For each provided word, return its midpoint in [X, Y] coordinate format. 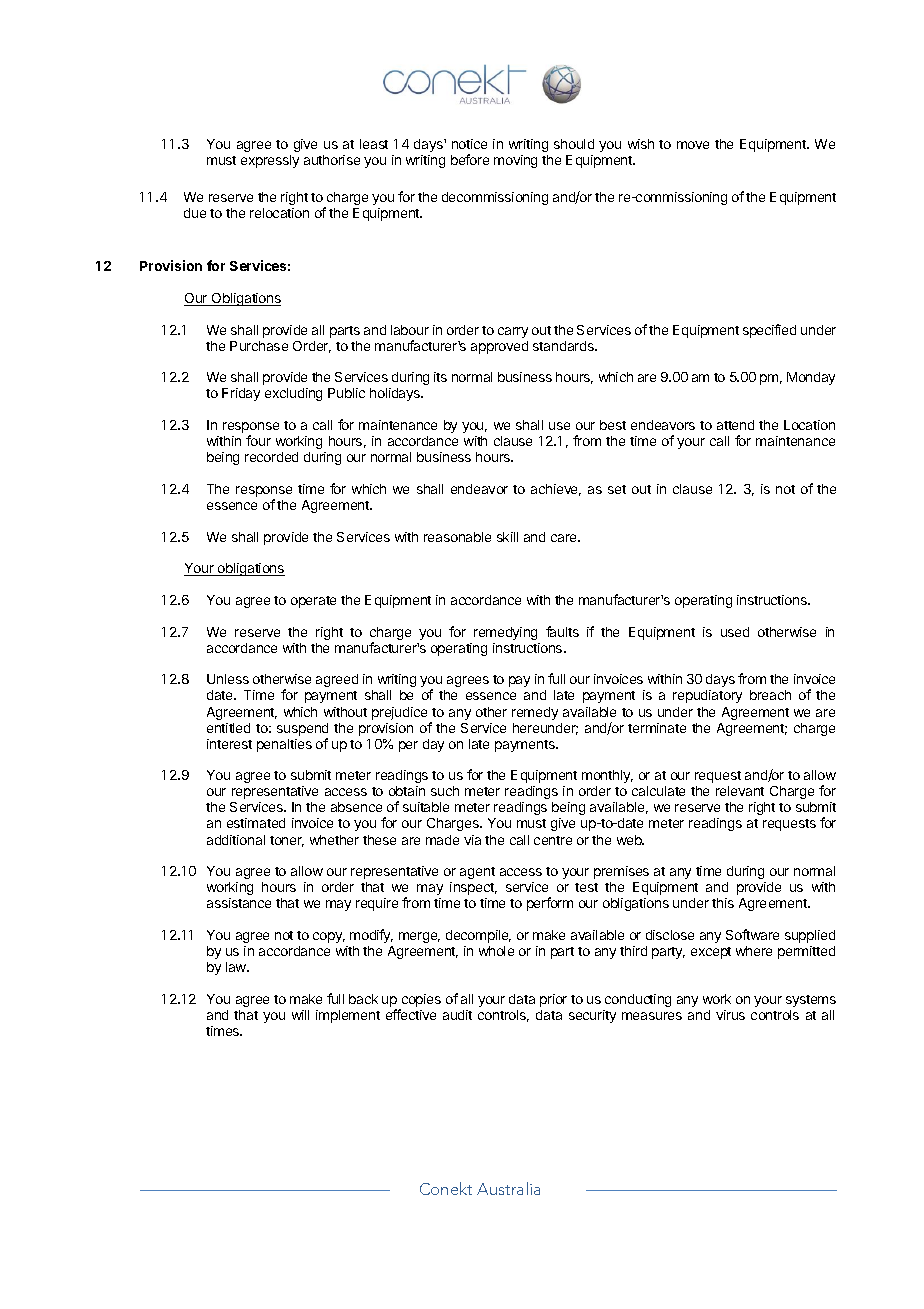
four [258, 440]
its [440, 377]
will [300, 1015]
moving [515, 161]
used [735, 632]
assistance [239, 903]
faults [562, 631]
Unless [228, 679]
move [693, 145]
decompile [478, 936]
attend [735, 425]
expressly [270, 161]
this [723, 903]
